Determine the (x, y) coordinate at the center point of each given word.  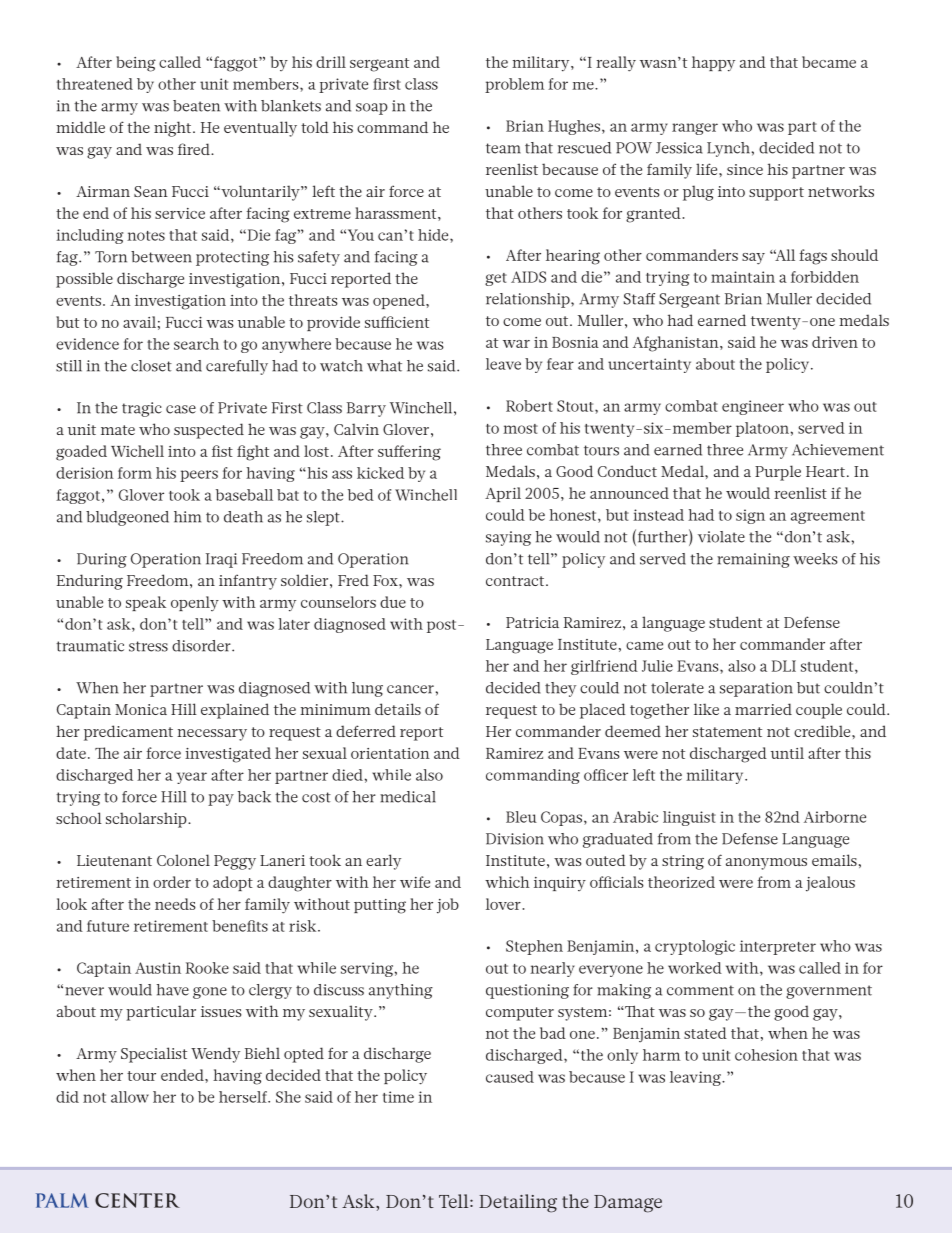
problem (514, 85)
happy (713, 64)
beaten (196, 106)
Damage (628, 1204)
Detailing (518, 1203)
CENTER (137, 1200)
